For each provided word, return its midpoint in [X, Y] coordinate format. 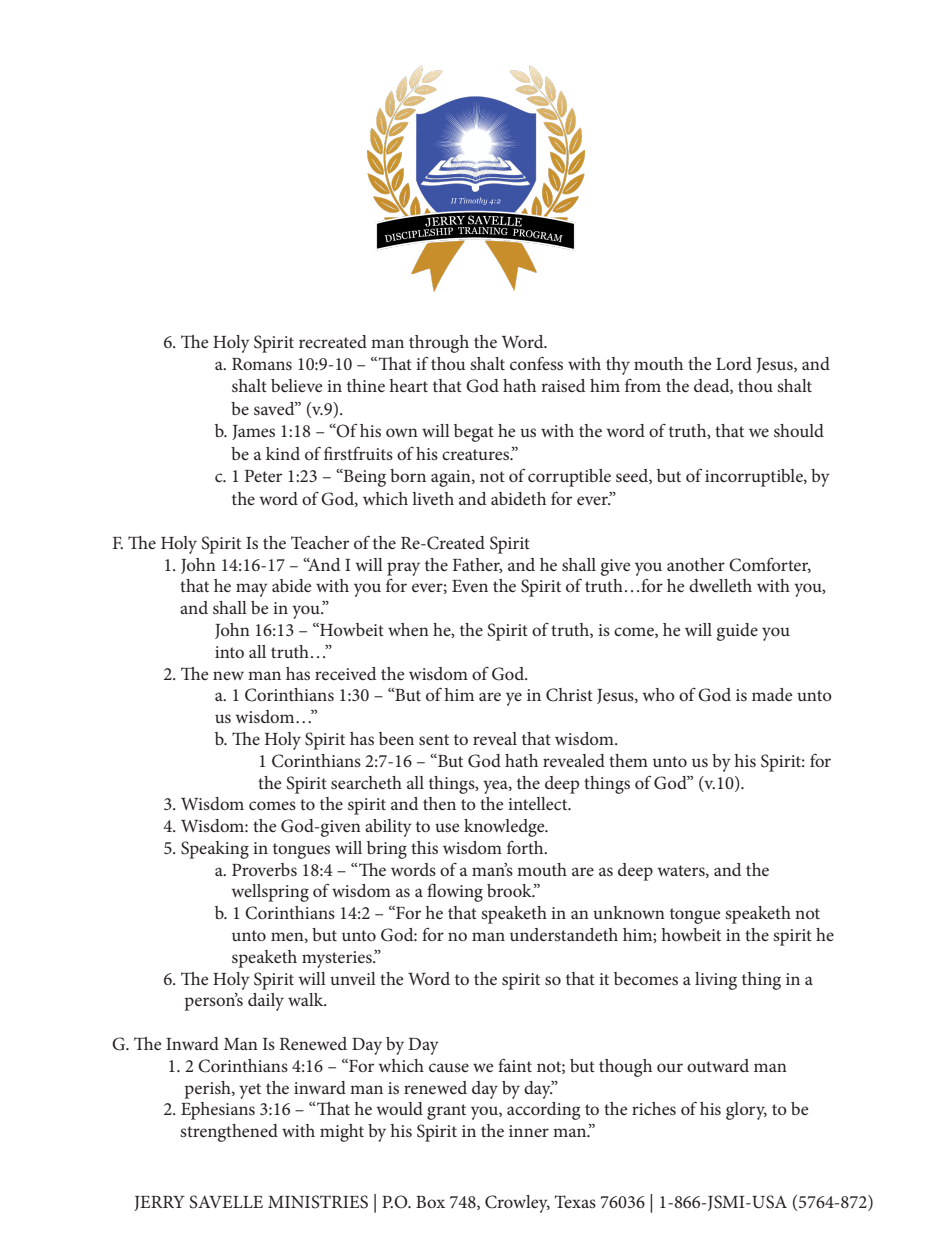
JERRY [159, 1203]
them [628, 760]
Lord [734, 363]
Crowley [517, 1204]
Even [470, 586]
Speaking [215, 850]
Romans [262, 364]
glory [746, 1111]
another [696, 564]
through [439, 344]
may [252, 590]
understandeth [564, 934]
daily [266, 1002]
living [716, 981]
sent [434, 739]
